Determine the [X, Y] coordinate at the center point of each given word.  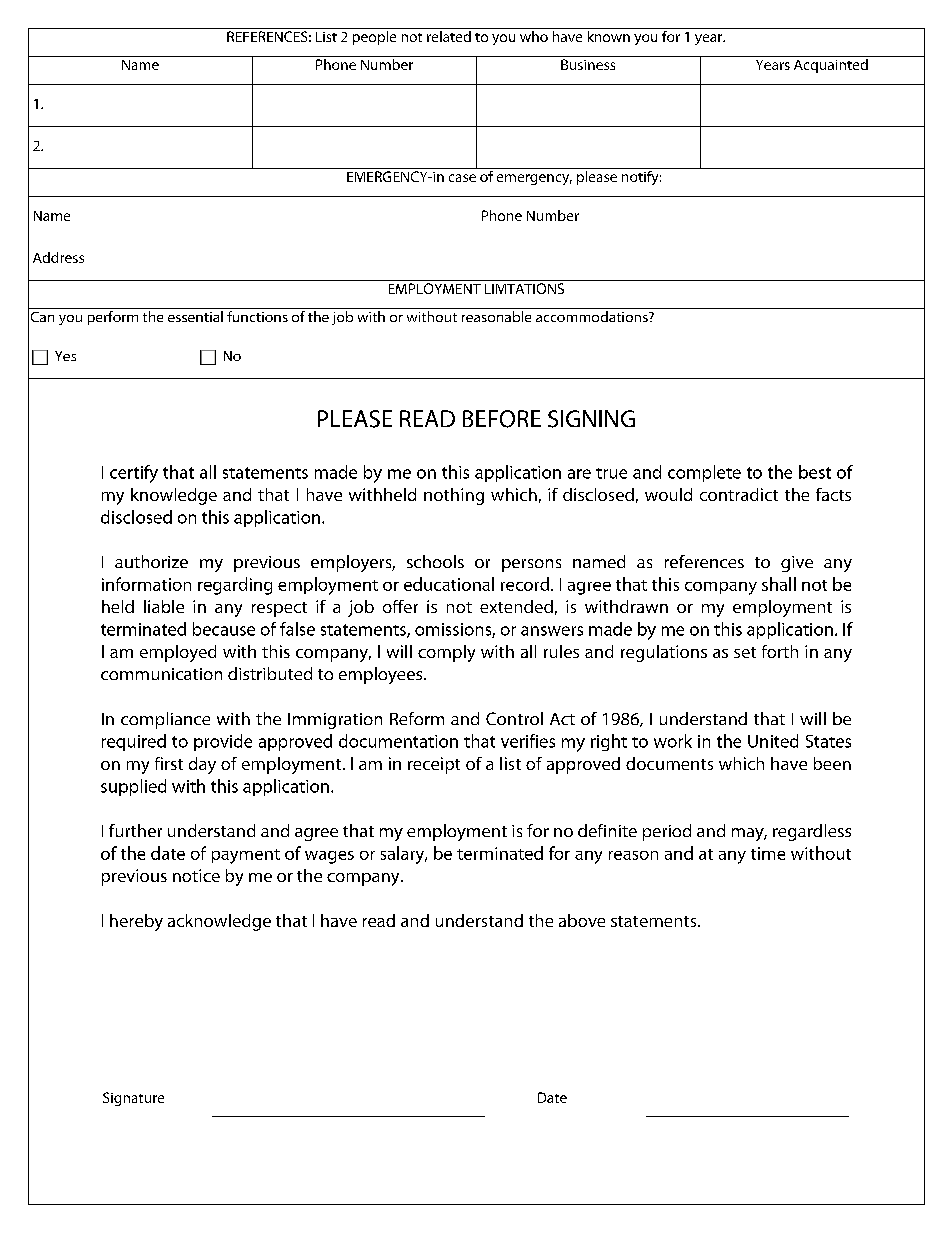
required [134, 742]
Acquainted [830, 64]
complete [704, 473]
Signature [133, 1099]
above [582, 920]
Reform [417, 718]
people [374, 36]
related [449, 35]
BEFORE [502, 419]
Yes [65, 356]
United [773, 741]
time [768, 853]
